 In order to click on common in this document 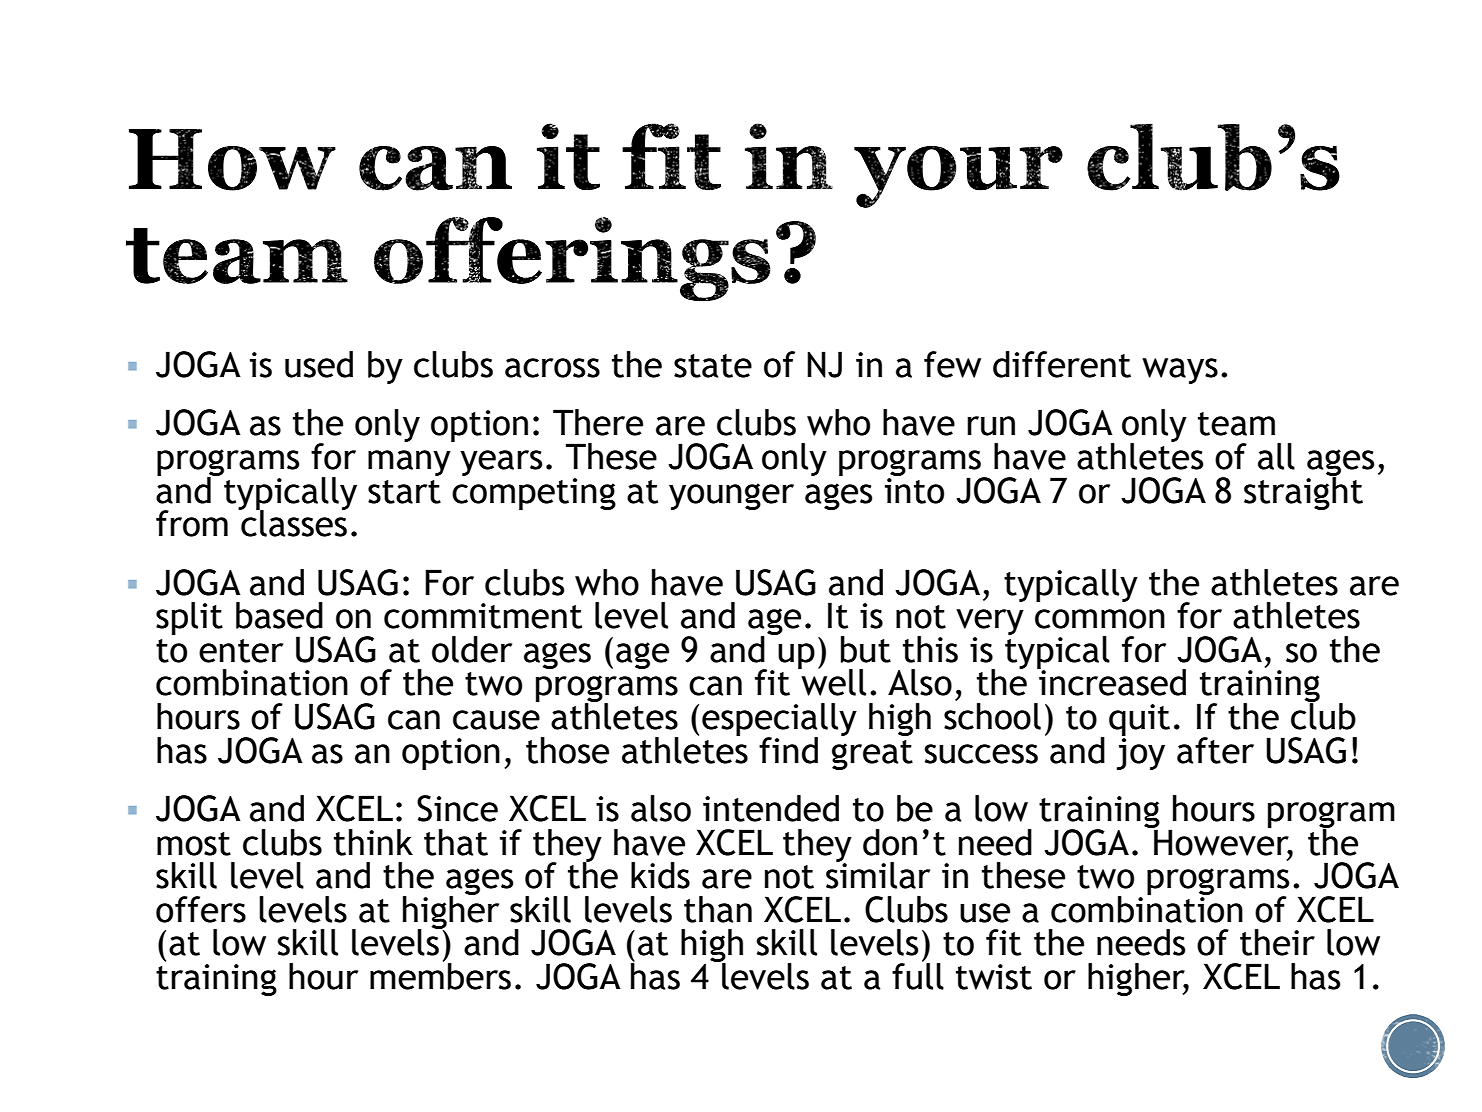, I will do `click(1100, 619)`.
